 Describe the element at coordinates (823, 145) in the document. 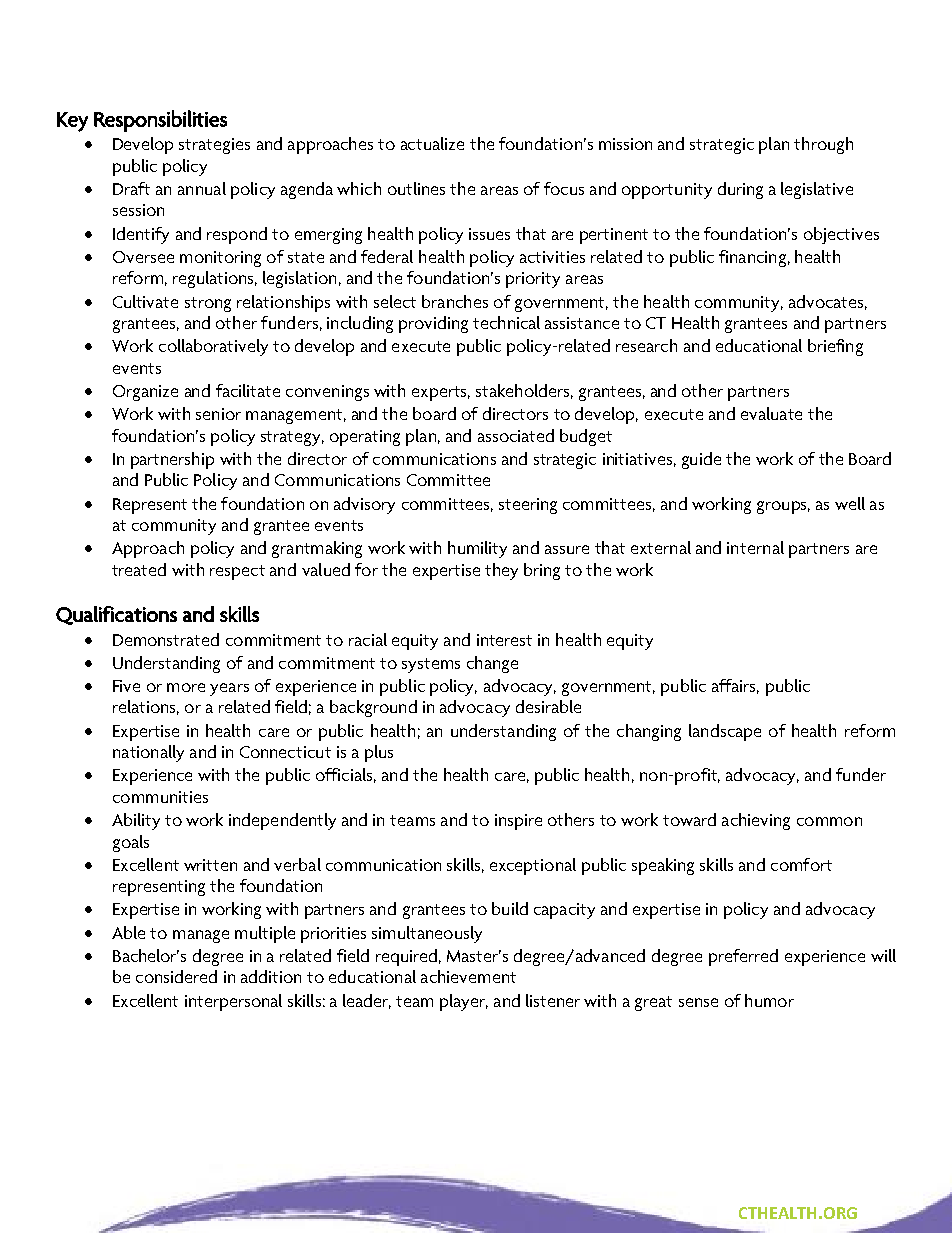

I see `through` at that location.
